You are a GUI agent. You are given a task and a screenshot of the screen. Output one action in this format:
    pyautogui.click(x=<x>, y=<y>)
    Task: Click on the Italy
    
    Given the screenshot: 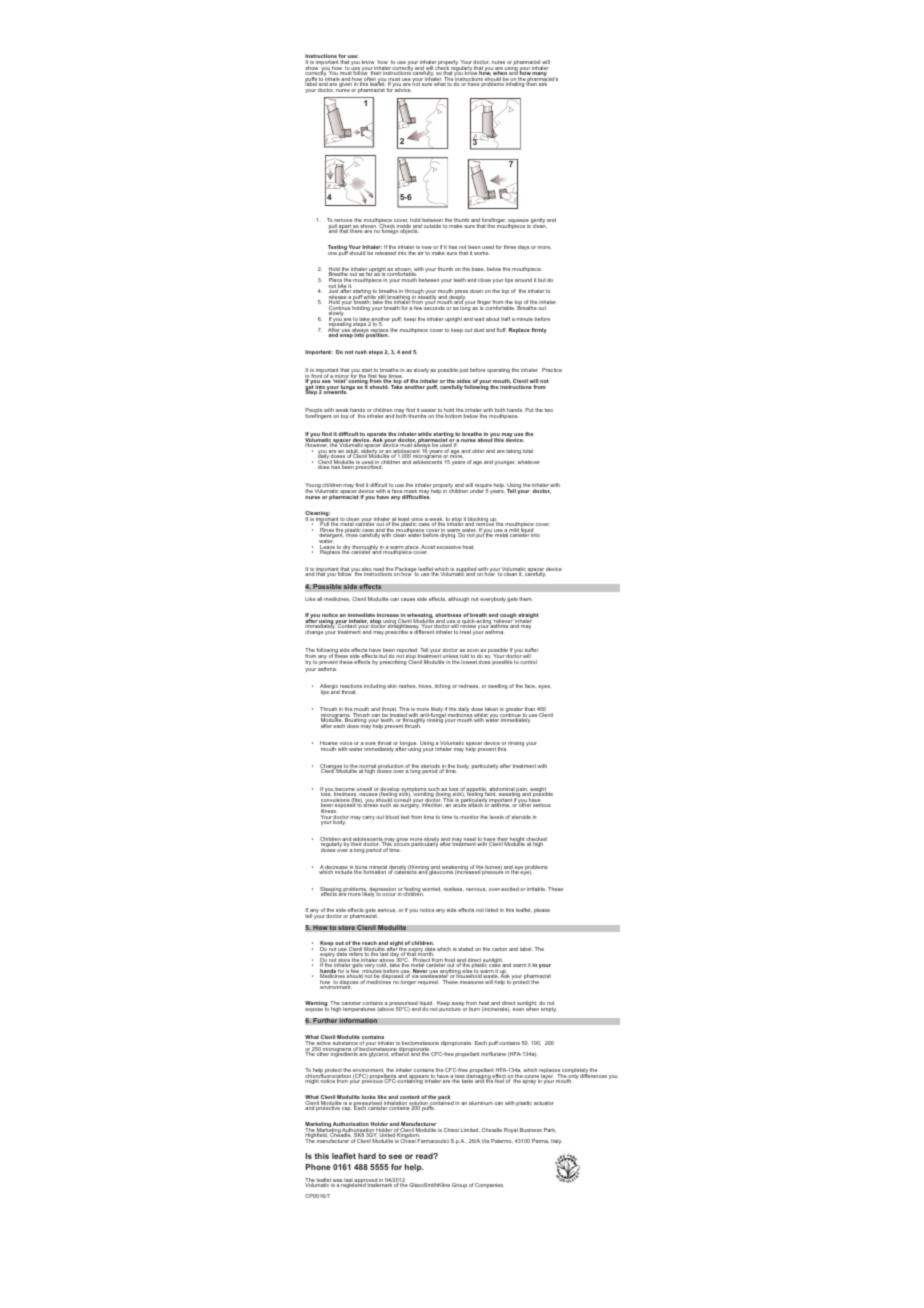 What is the action you would take?
    pyautogui.click(x=556, y=1141)
